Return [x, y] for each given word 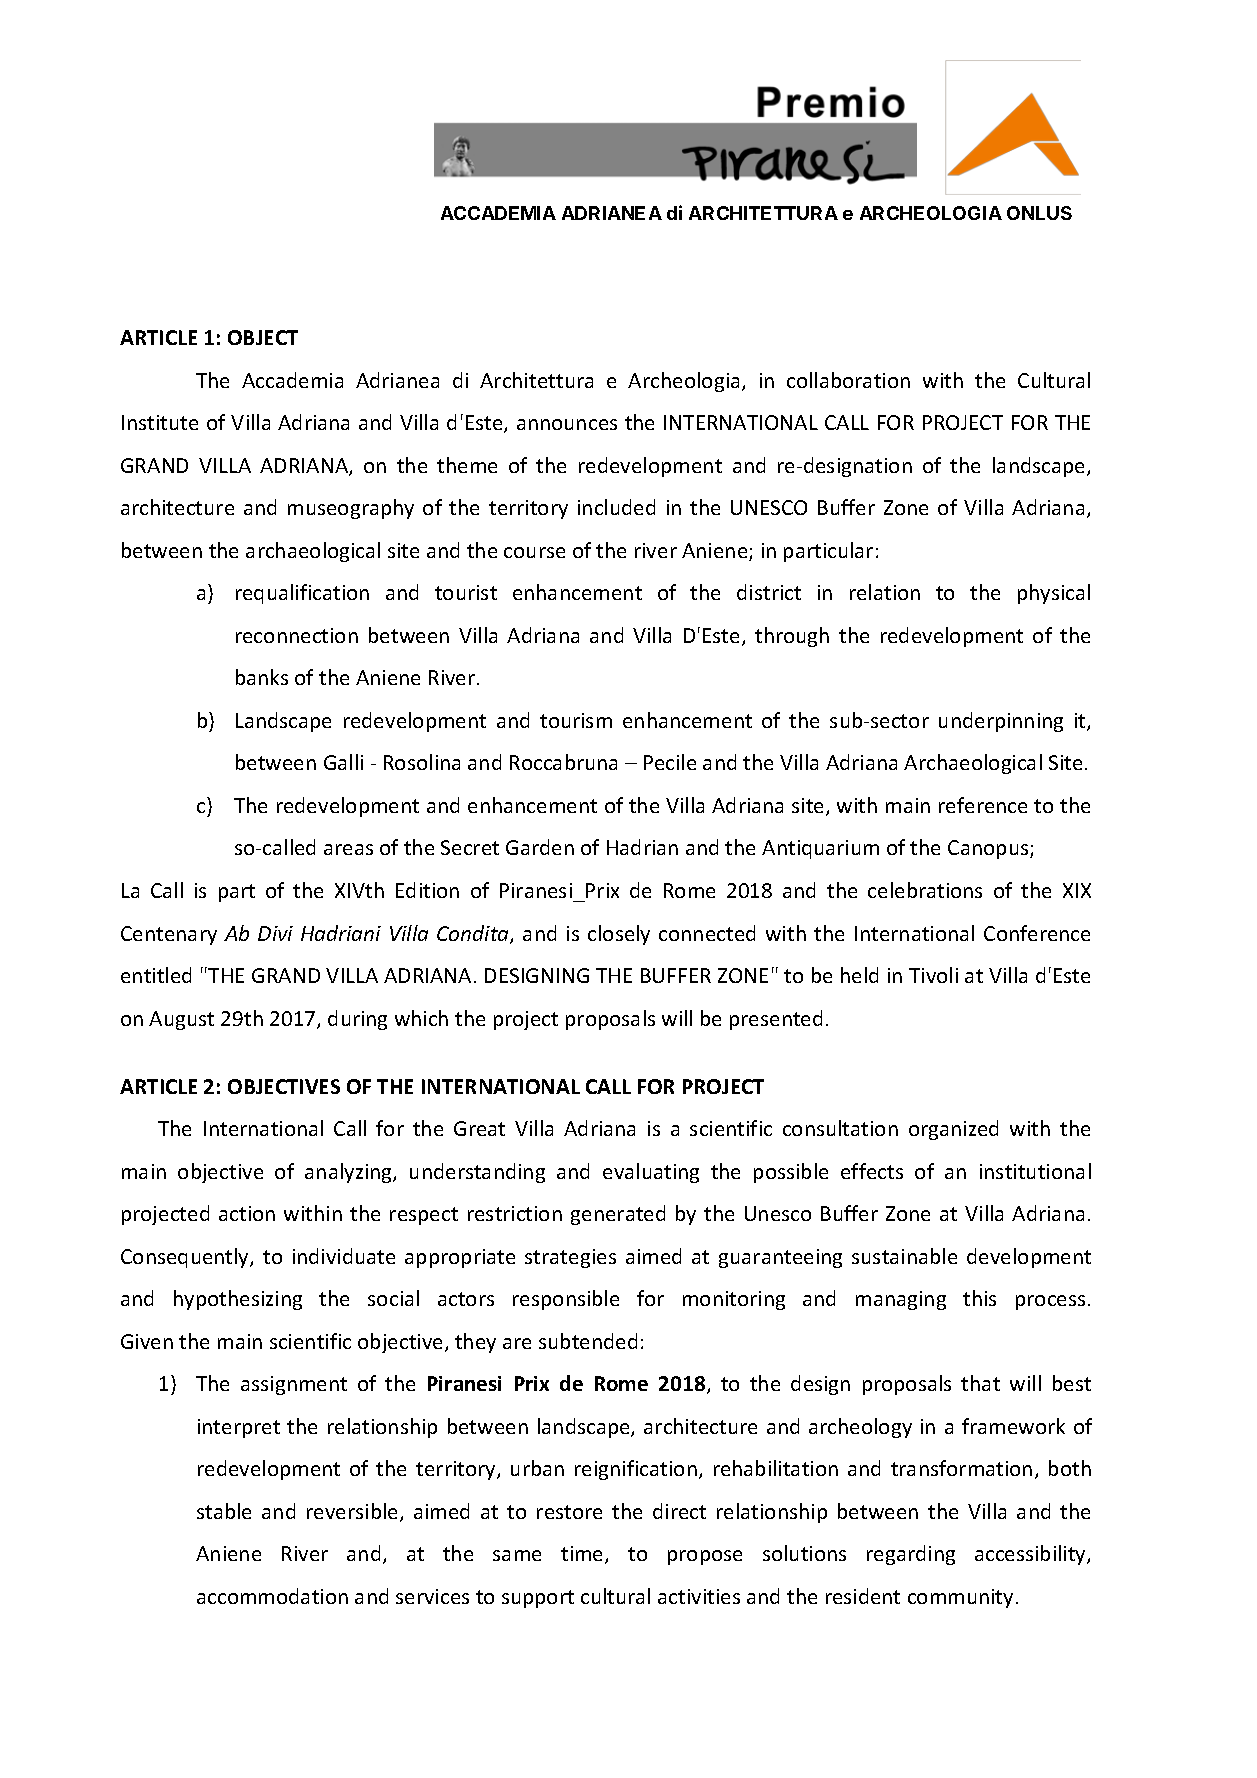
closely [619, 935]
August [181, 1020]
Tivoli [933, 975]
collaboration [848, 380]
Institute [160, 422]
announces [567, 424]
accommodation [272, 1596]
